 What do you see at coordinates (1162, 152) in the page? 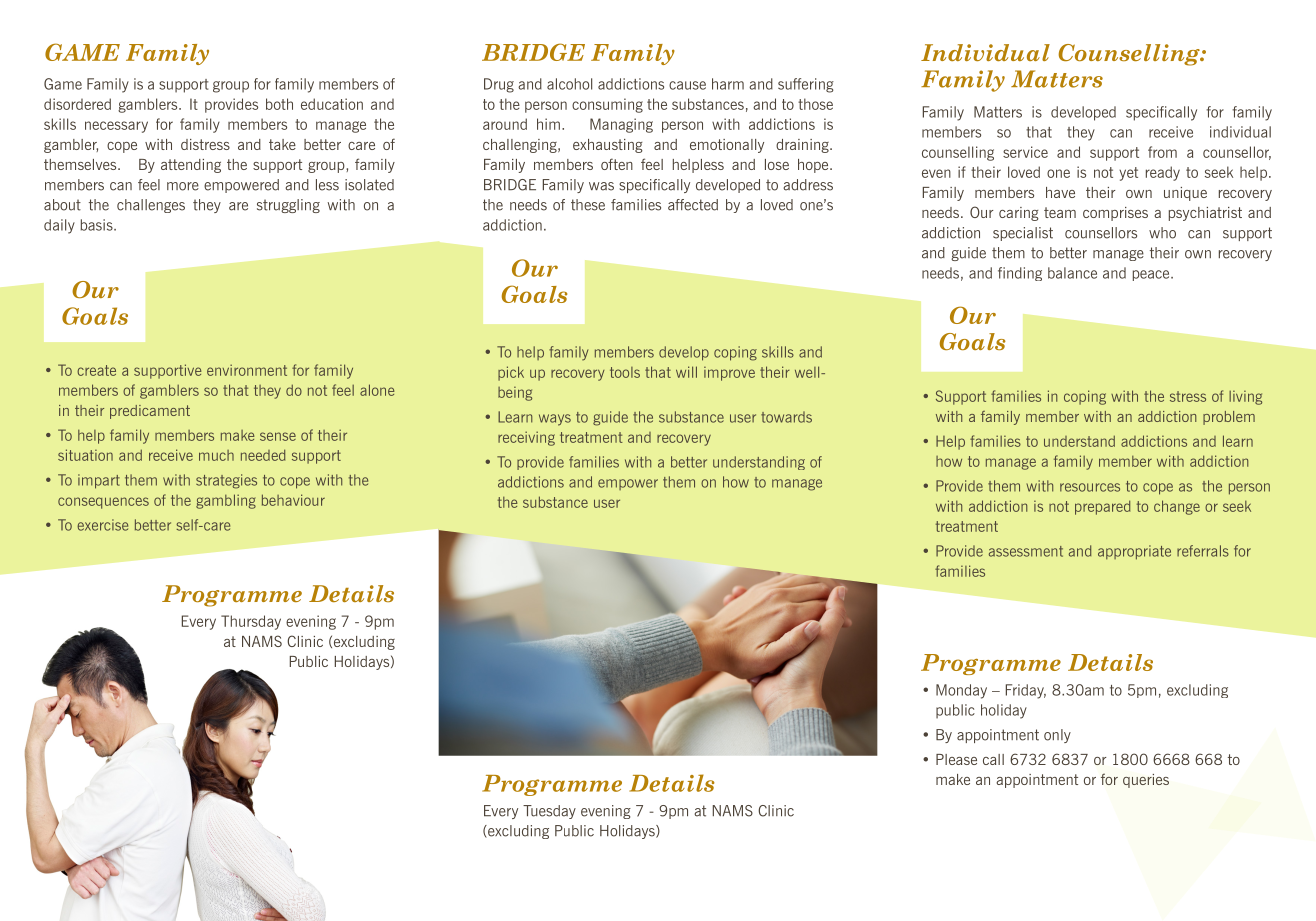
I see `from` at bounding box center [1162, 152].
